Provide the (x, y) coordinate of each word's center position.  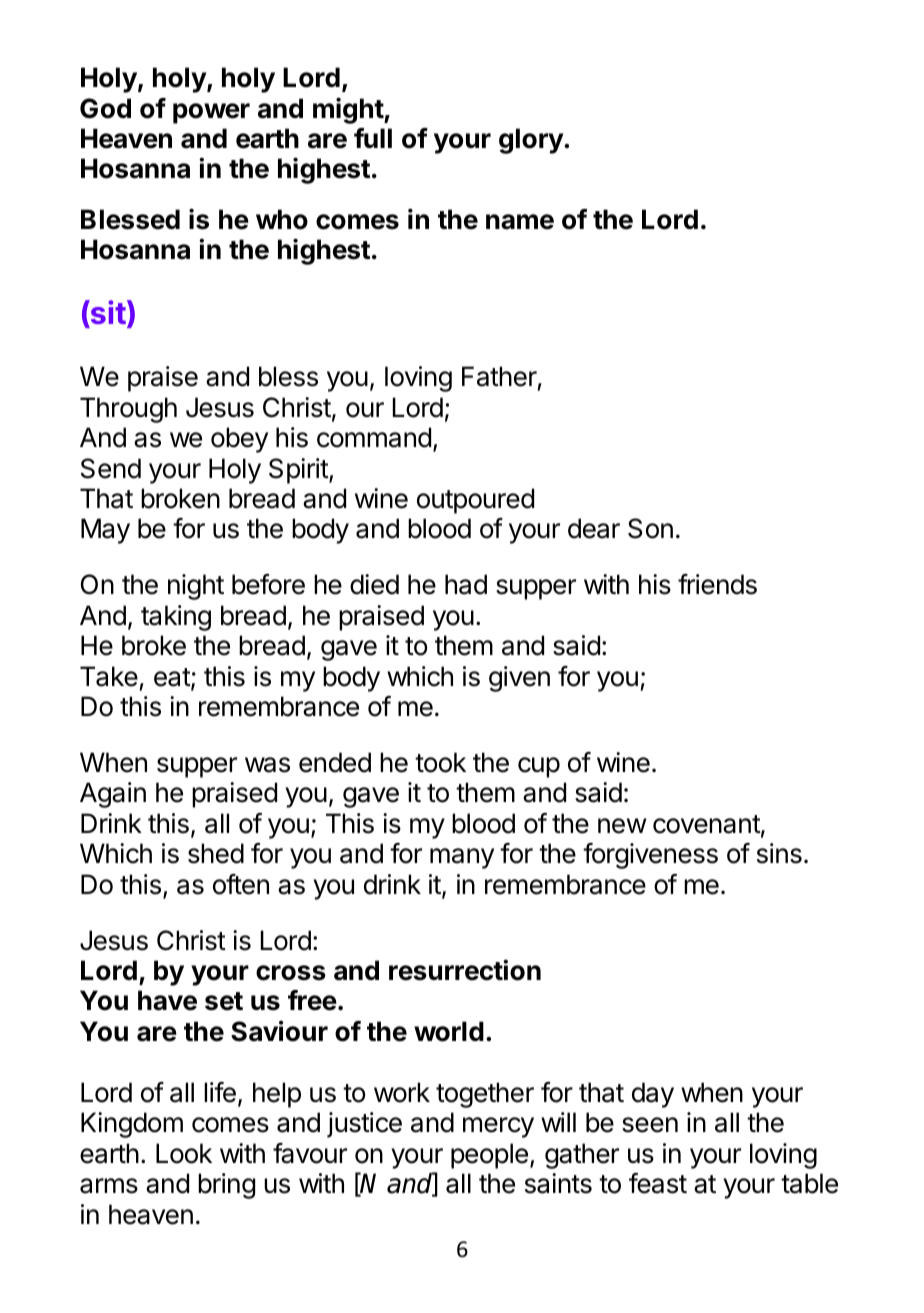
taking (176, 618)
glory (532, 141)
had (466, 584)
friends (717, 584)
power (211, 113)
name (520, 222)
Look (184, 1153)
